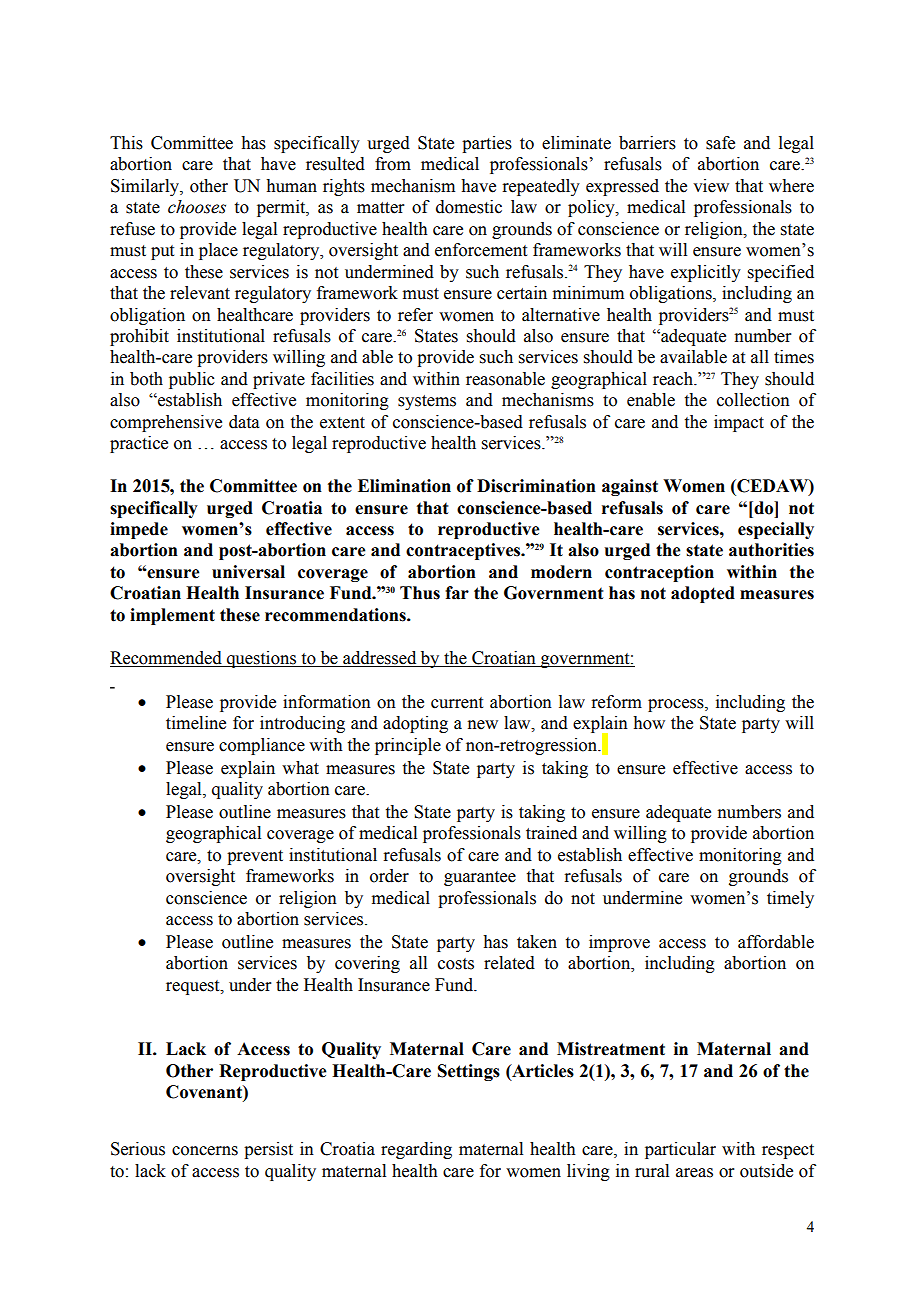 This screenshot has width=924, height=1307. Describe the element at coordinates (469, 207) in the screenshot. I see `domestic` at that location.
